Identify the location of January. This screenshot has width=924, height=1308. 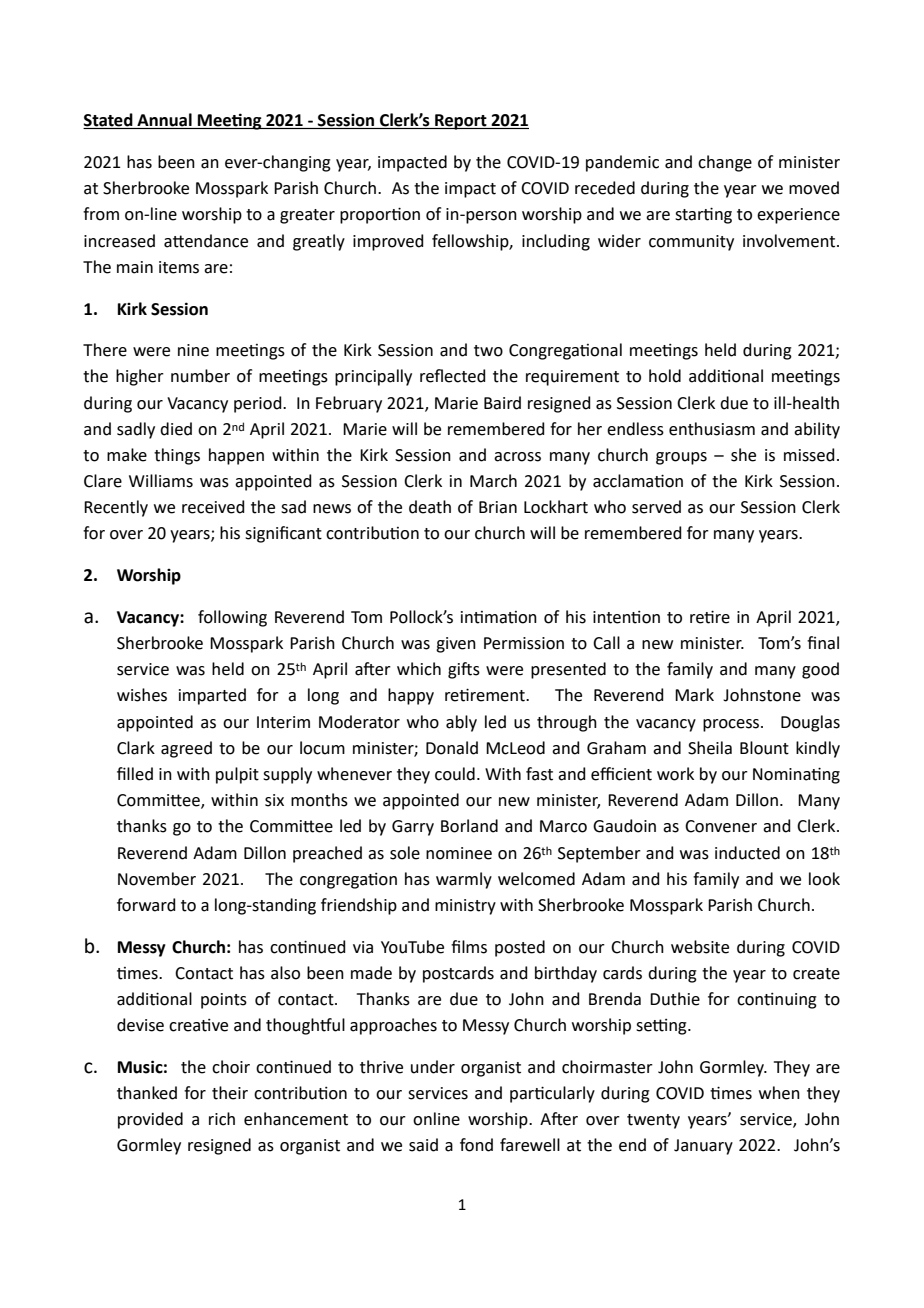
(703, 1147).
